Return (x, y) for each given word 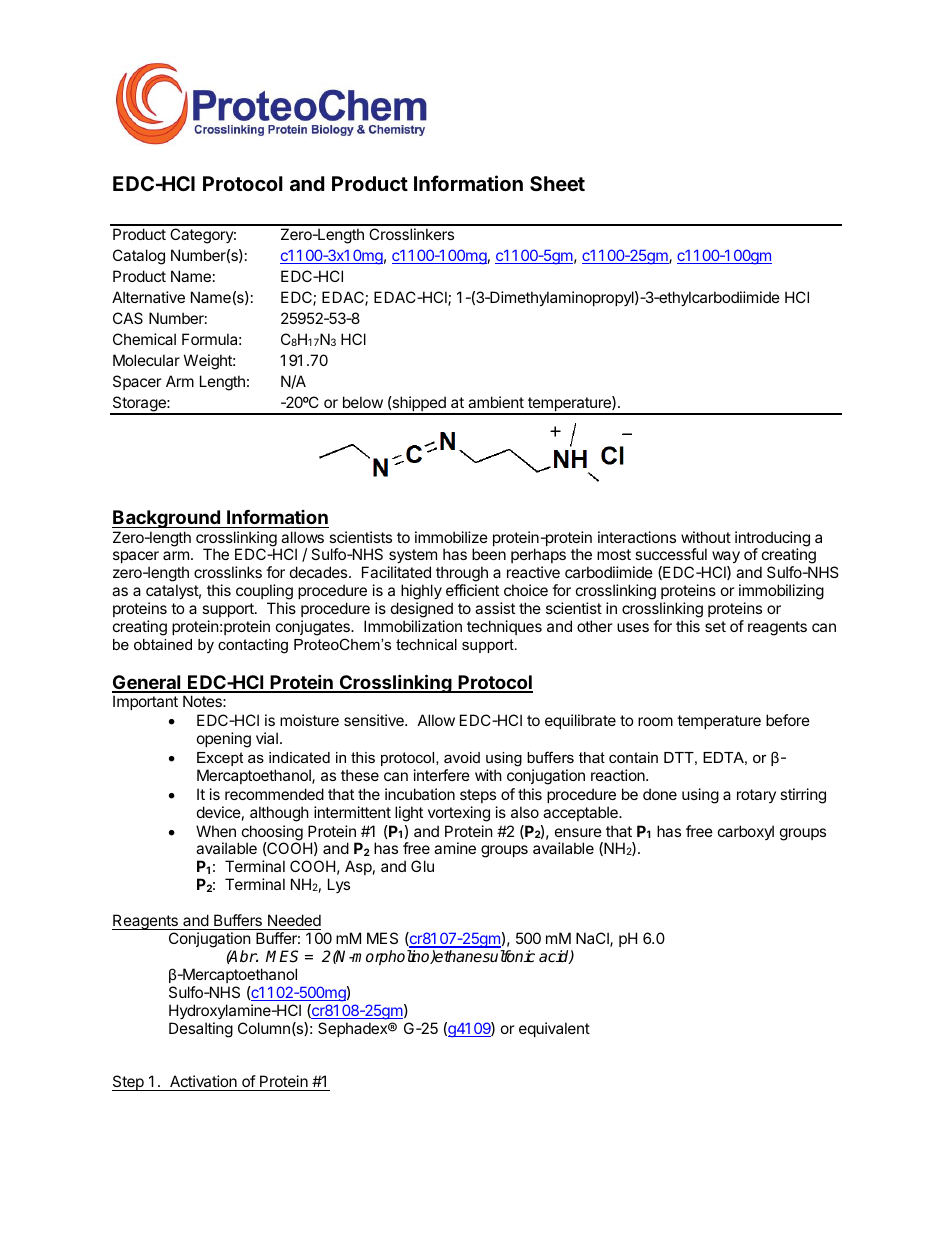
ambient (496, 402)
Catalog (139, 257)
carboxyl (746, 832)
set (715, 626)
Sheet (557, 183)
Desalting (201, 1030)
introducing (772, 540)
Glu (422, 866)
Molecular (146, 360)
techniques (504, 627)
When (216, 831)
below (363, 402)
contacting (253, 646)
